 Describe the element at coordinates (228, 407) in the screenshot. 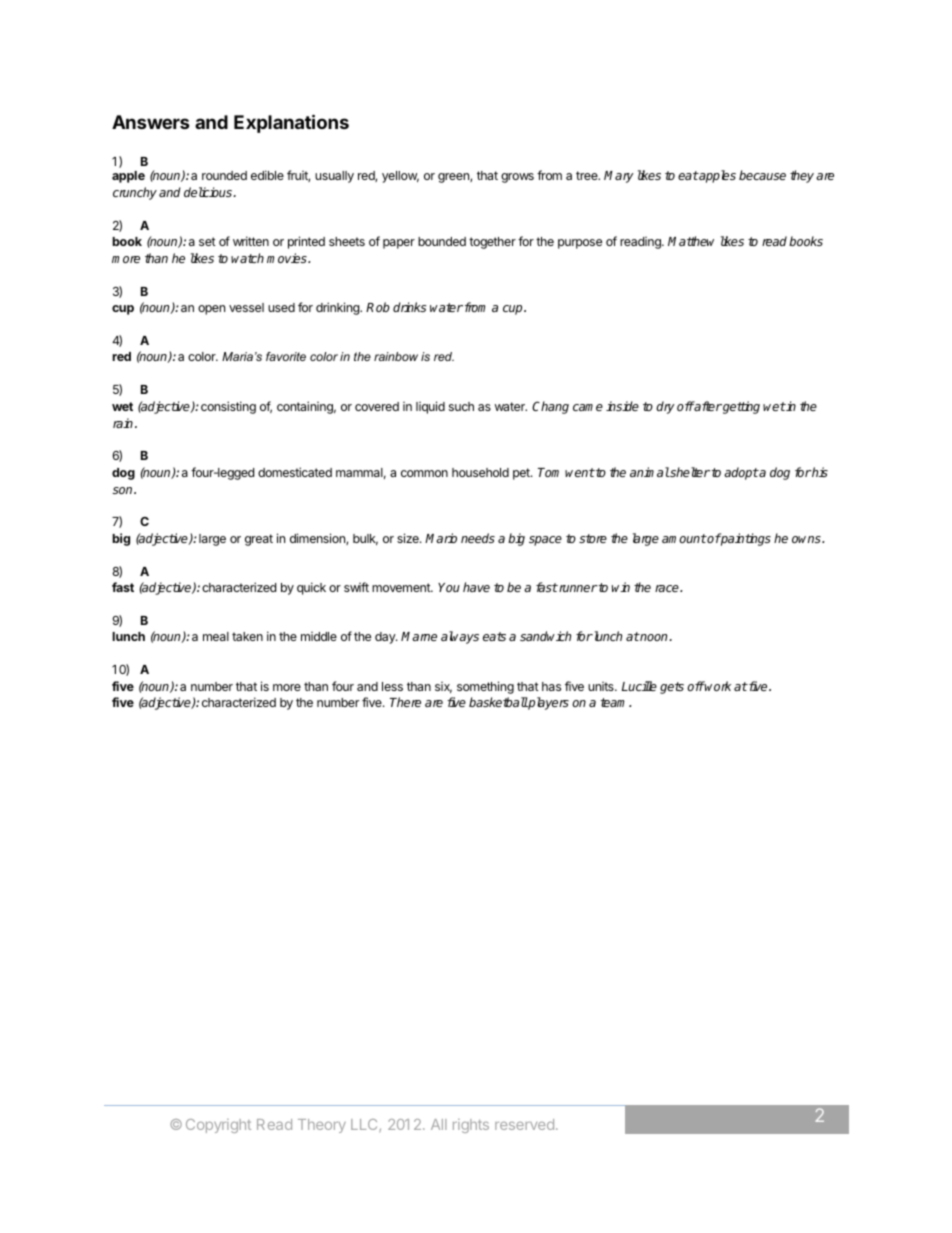

I see `consisting` at that location.
